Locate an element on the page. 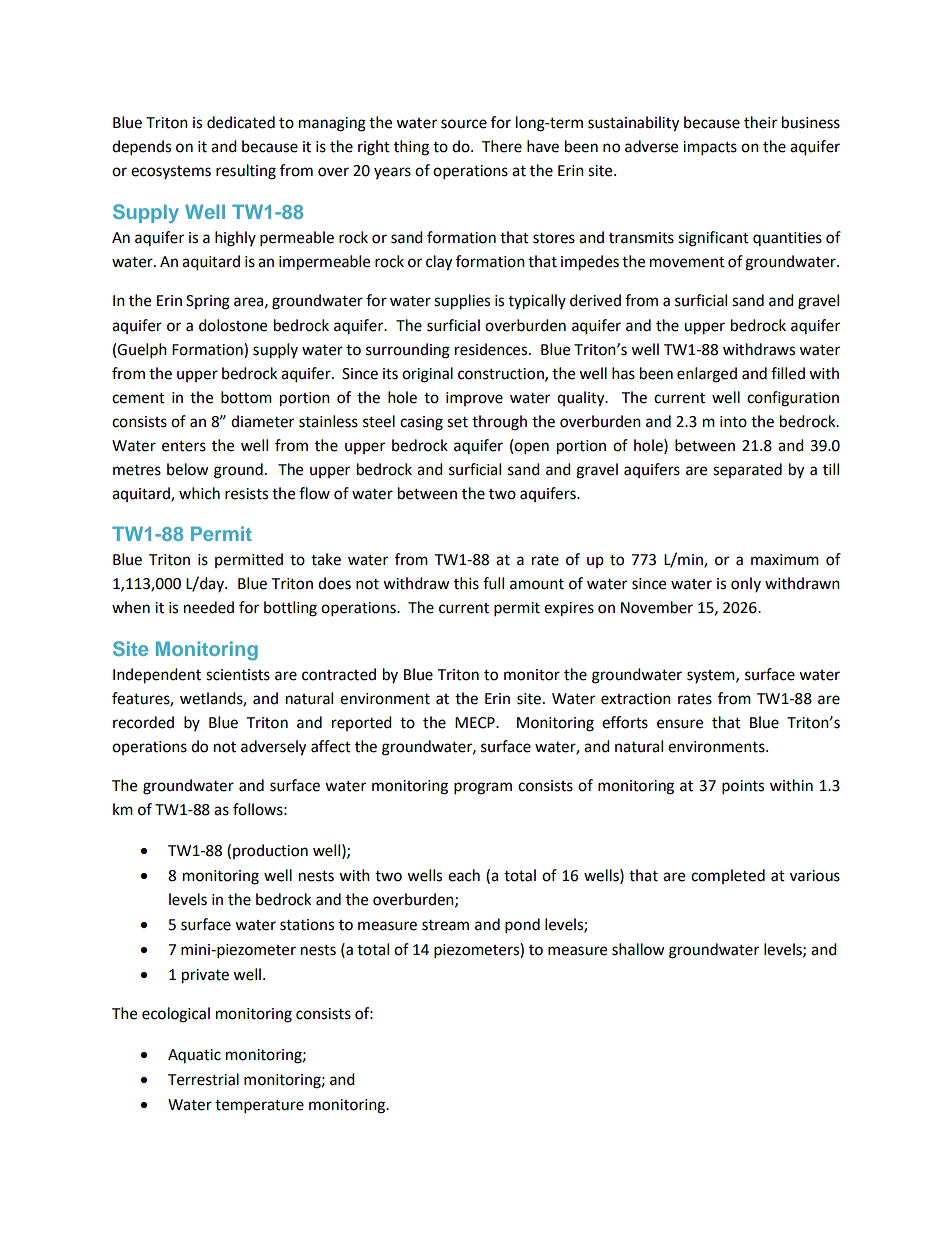 The width and height of the page is (952, 1233). each is located at coordinates (464, 875).
